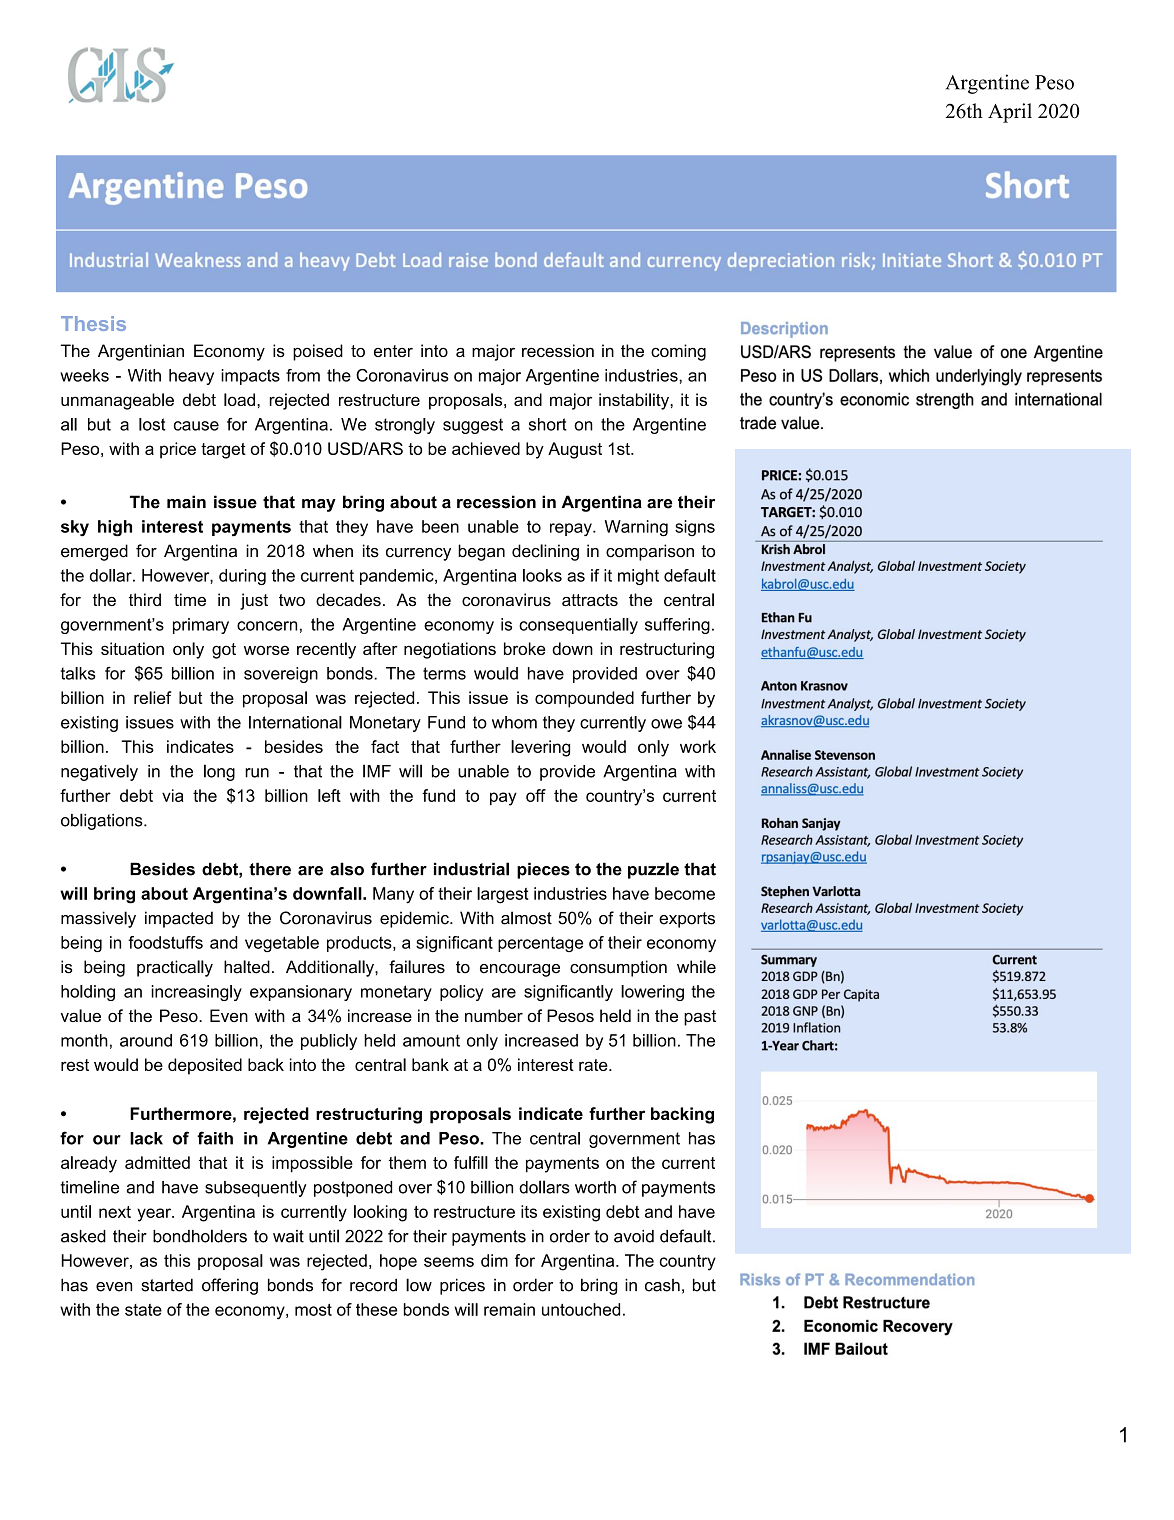 The image size is (1174, 1520). What do you see at coordinates (572, 530) in the screenshot?
I see `repay` at bounding box center [572, 530].
